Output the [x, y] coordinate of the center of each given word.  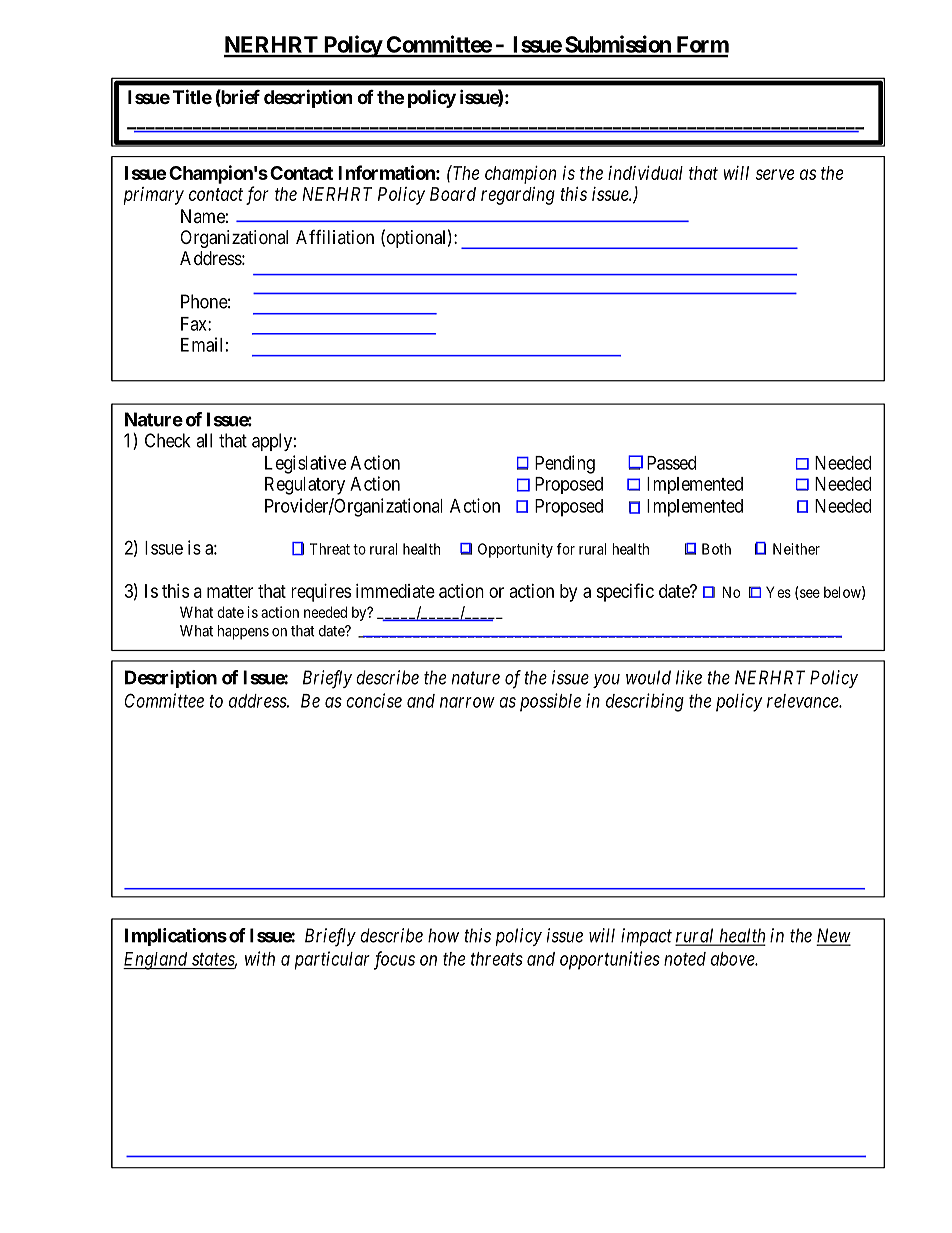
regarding [518, 196]
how [443, 935]
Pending [565, 464]
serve [774, 174]
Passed [671, 463]
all [204, 440]
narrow [467, 702]
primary [154, 196]
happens [243, 632]
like [689, 677]
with [260, 958]
